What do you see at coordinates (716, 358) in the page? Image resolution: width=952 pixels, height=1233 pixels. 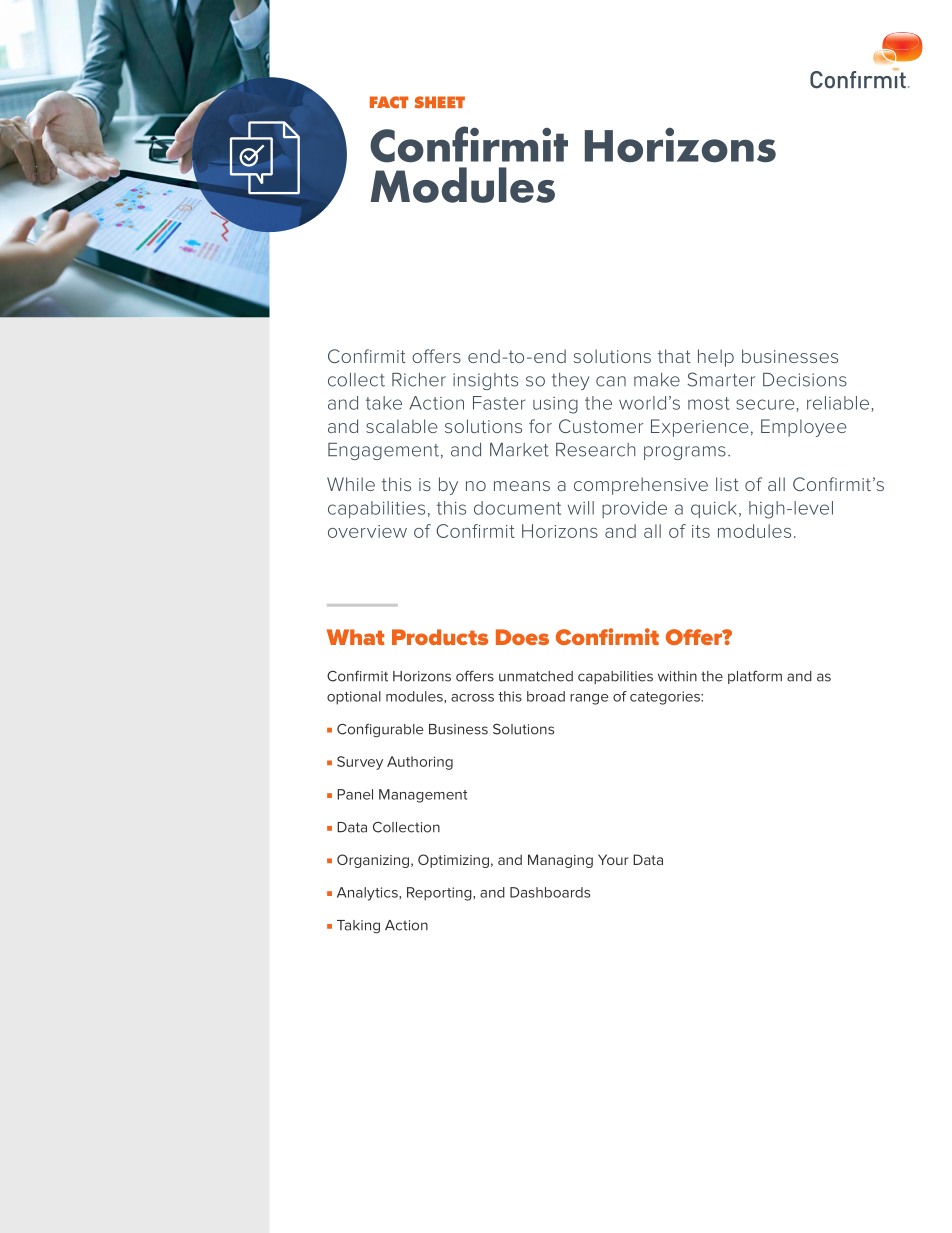 I see `help` at bounding box center [716, 358].
